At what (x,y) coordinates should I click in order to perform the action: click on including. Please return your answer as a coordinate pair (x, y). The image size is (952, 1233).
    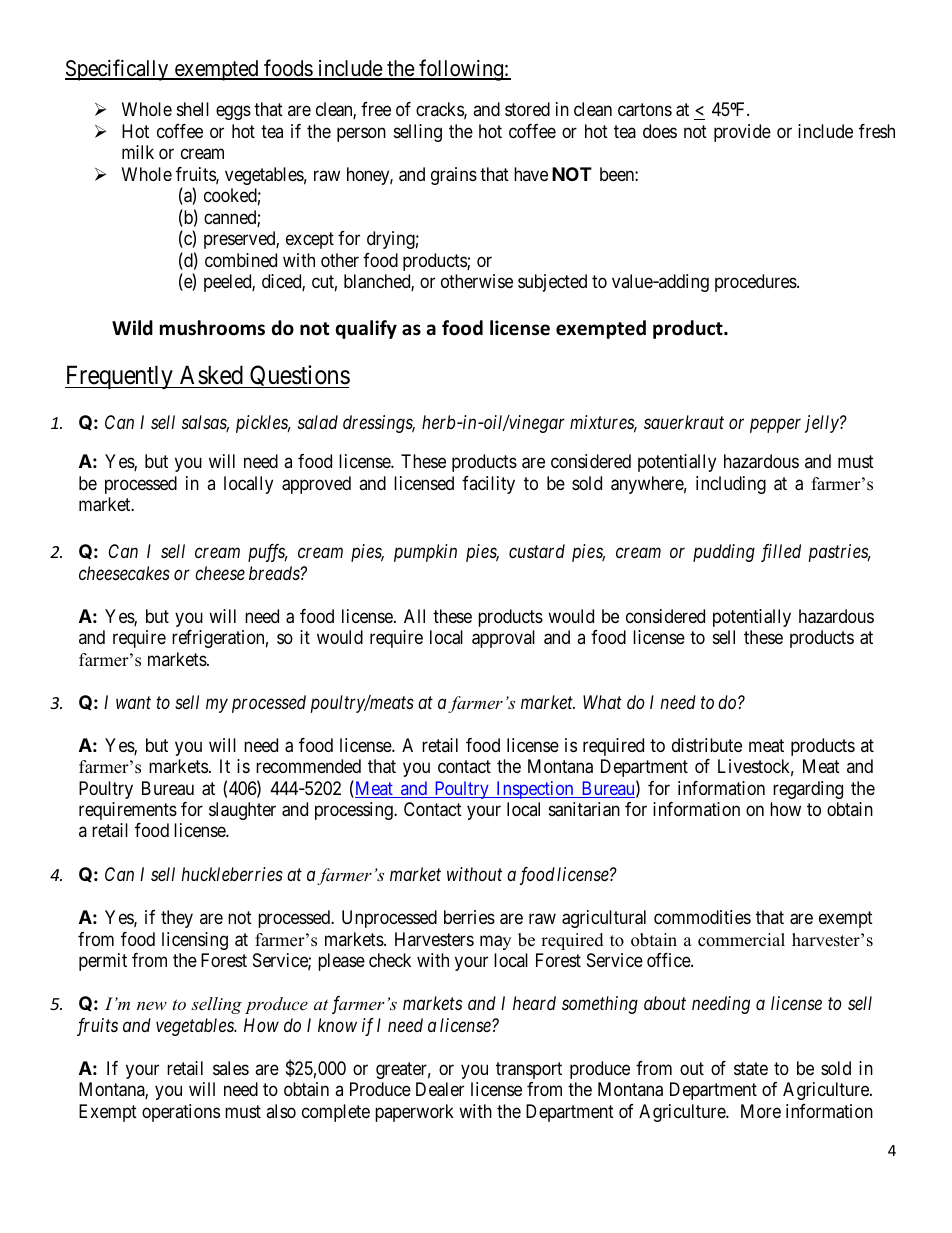
    Looking at the image, I should click on (731, 485).
